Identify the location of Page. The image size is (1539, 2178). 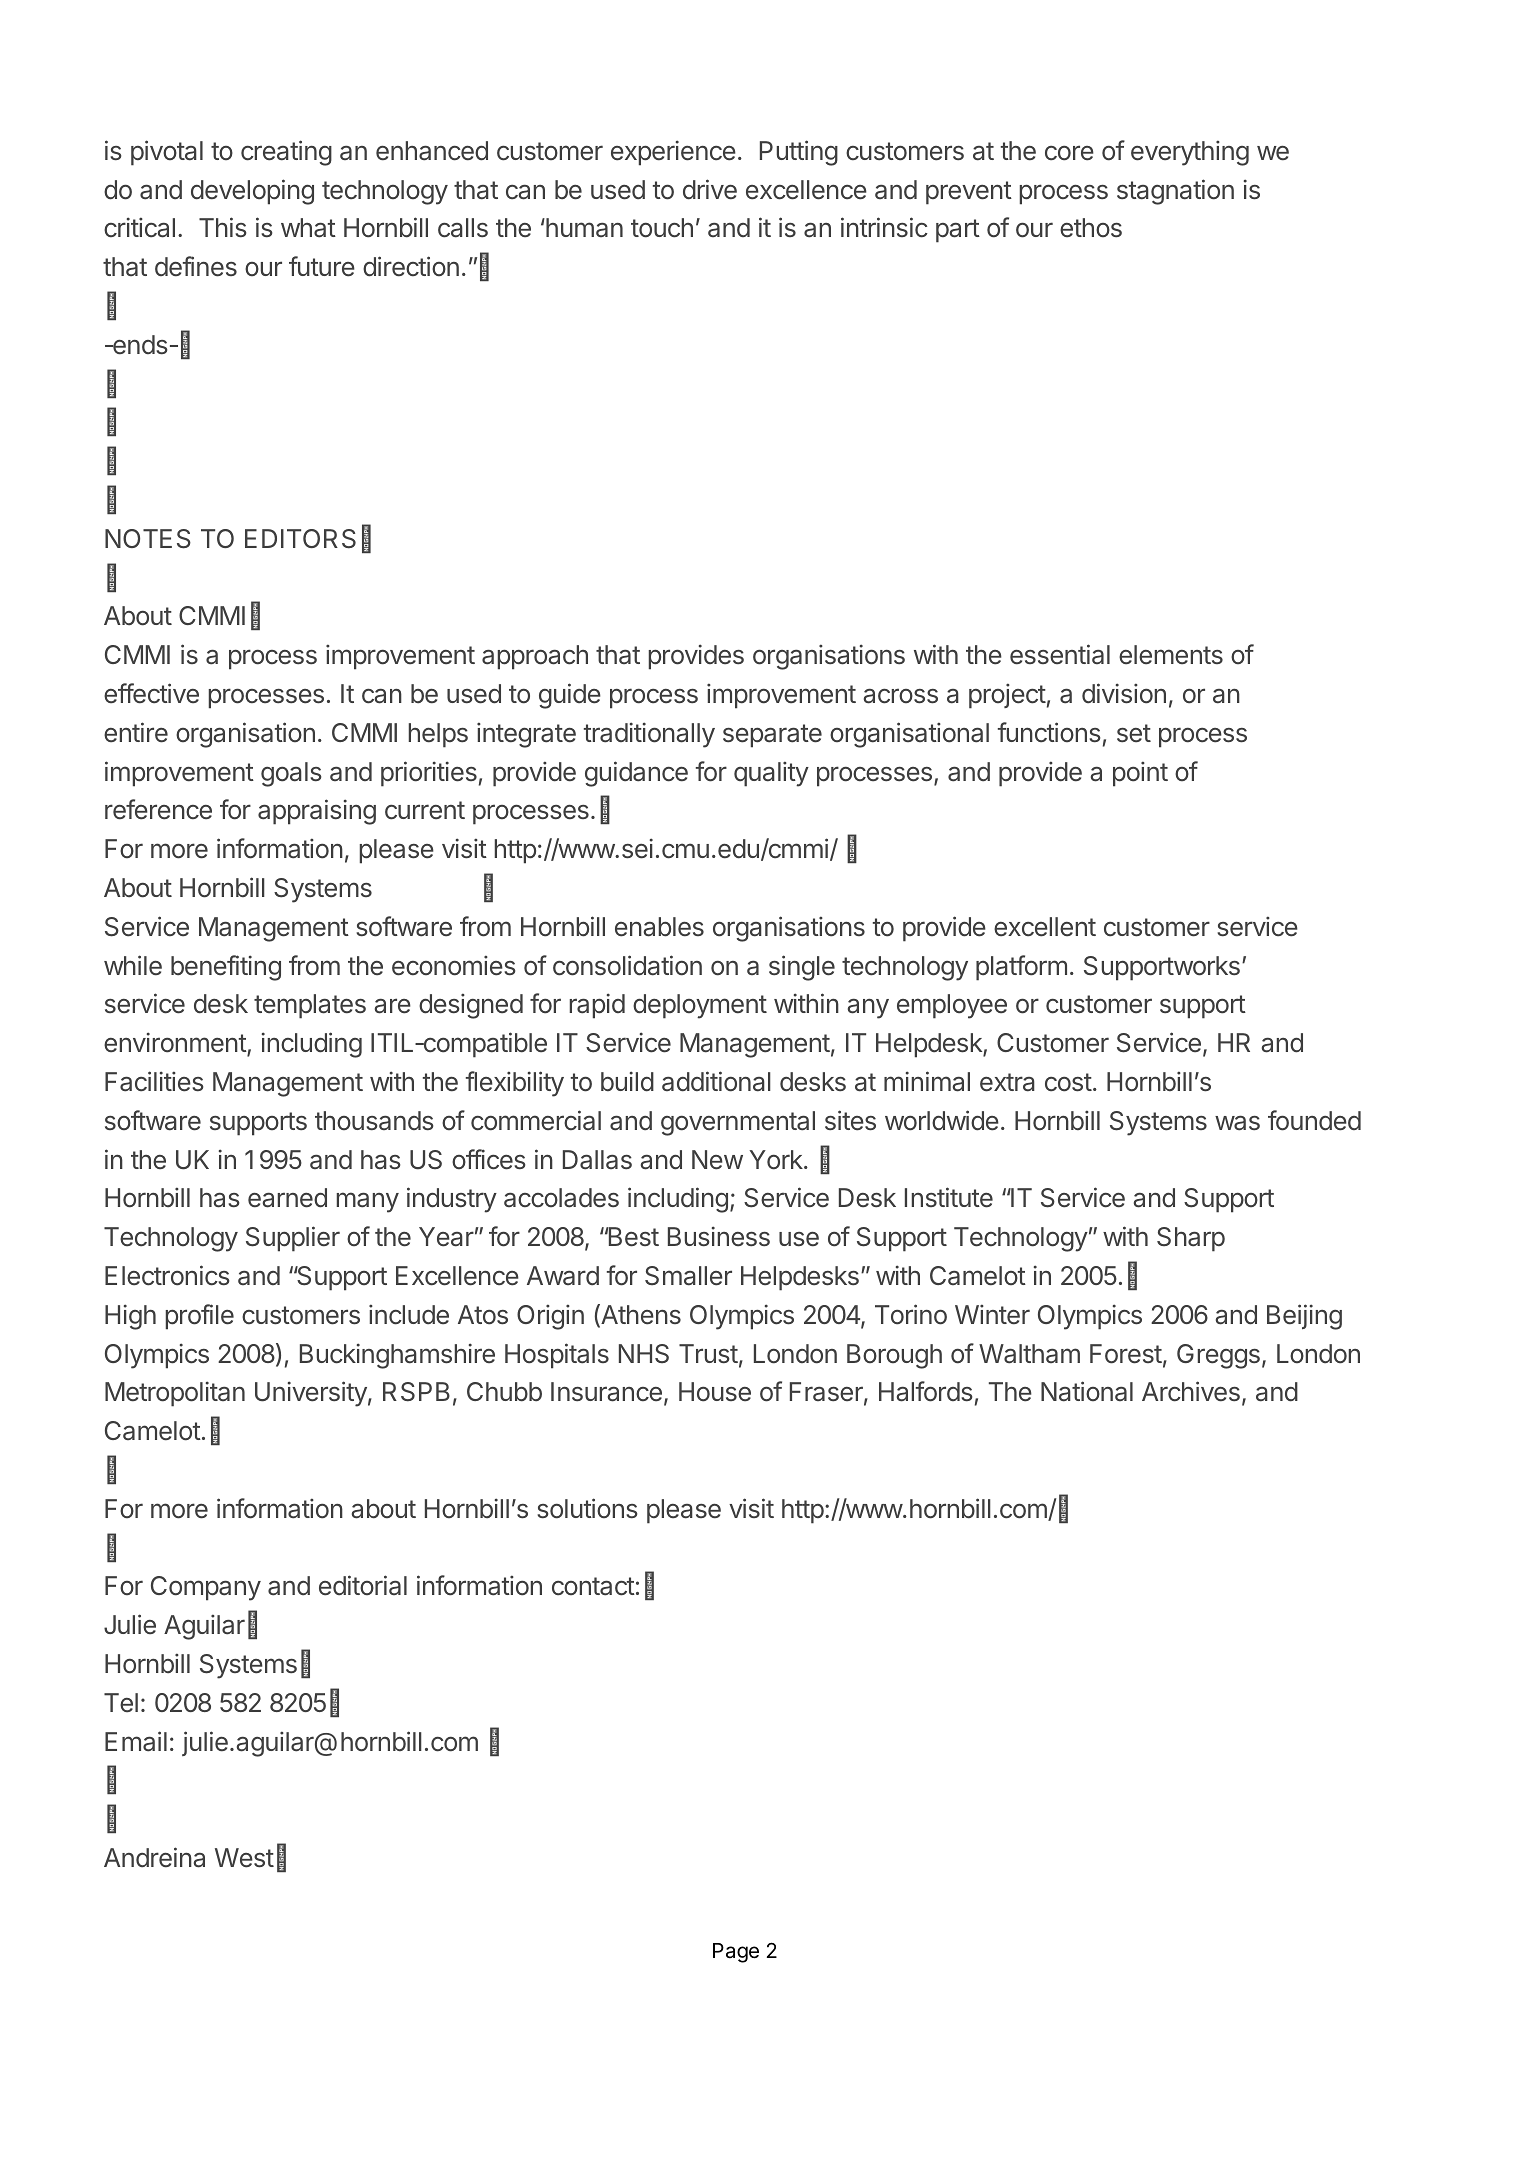
(736, 1953).
